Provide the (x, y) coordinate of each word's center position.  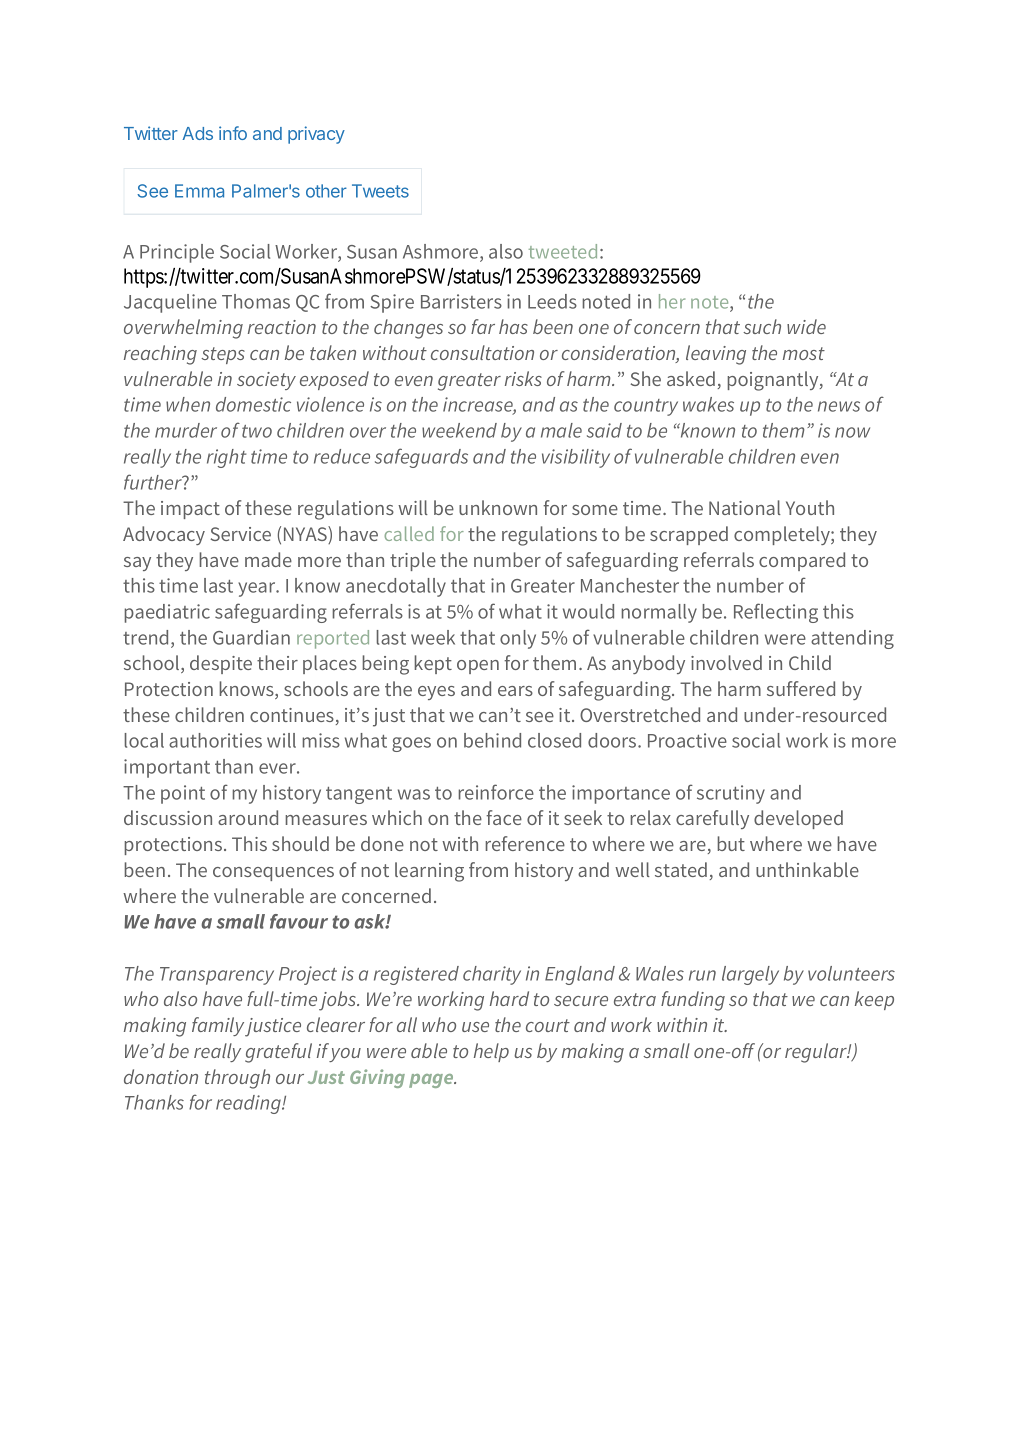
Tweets (380, 191)
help (491, 1052)
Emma (199, 191)
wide (806, 326)
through (237, 1079)
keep (874, 1000)
